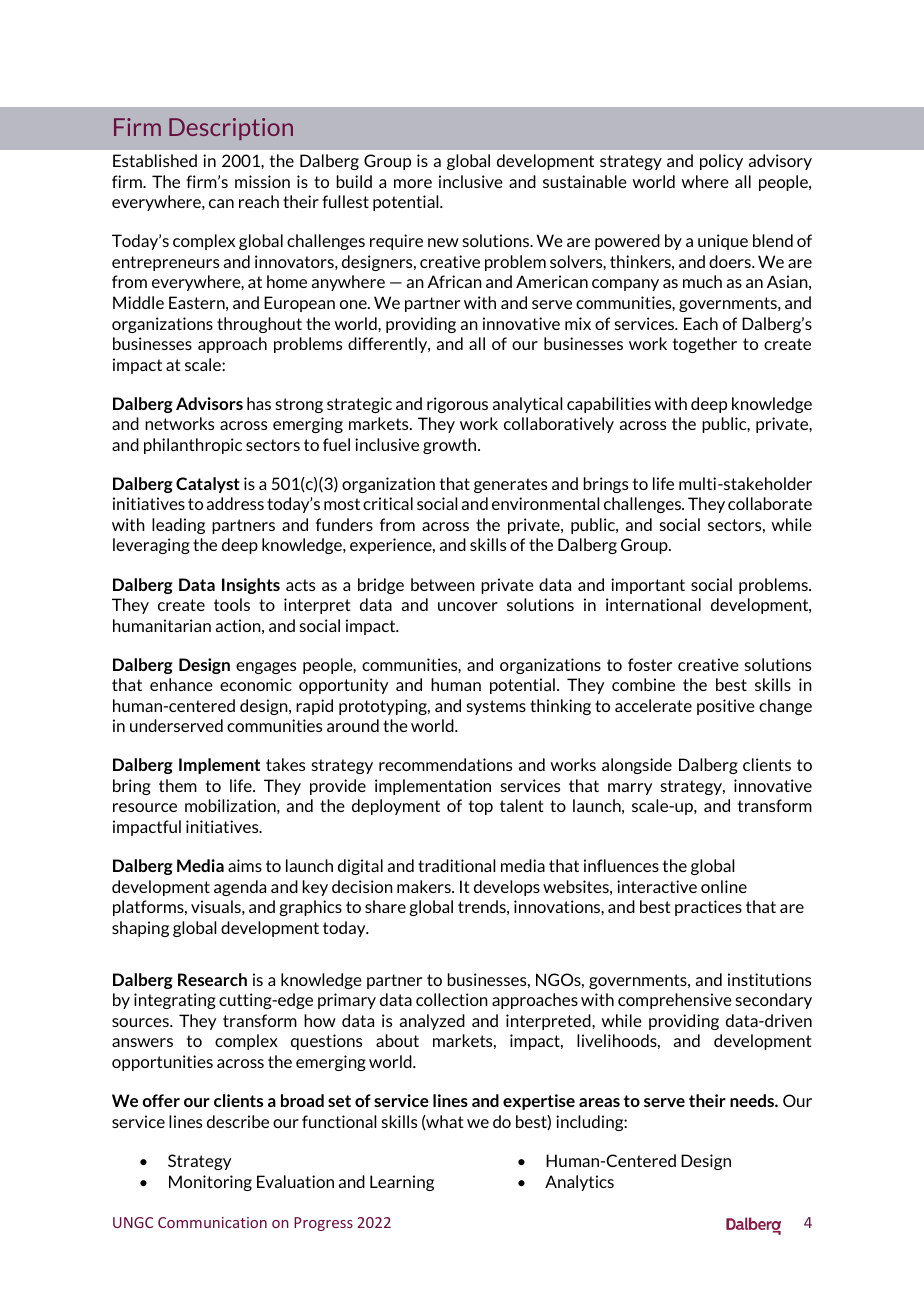 This screenshot has width=924, height=1308. I want to click on more, so click(413, 183).
